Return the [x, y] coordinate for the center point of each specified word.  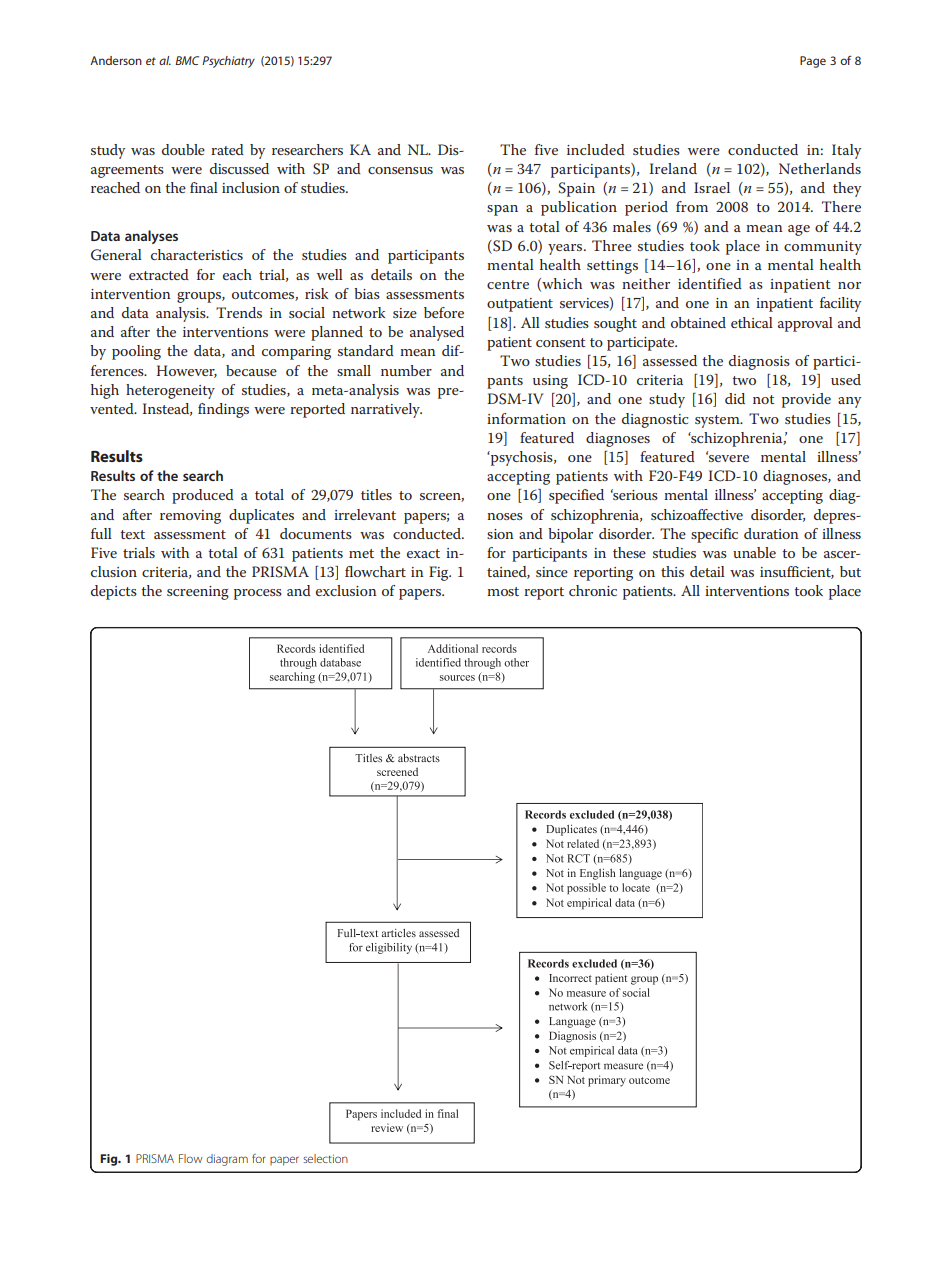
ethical [752, 322]
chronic [593, 590]
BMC [187, 60]
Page [813, 62]
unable [754, 552]
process [258, 594]
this [672, 571]
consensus [400, 170]
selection [325, 1158]
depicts [114, 592]
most [503, 591]
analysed [437, 333]
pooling [136, 352]
